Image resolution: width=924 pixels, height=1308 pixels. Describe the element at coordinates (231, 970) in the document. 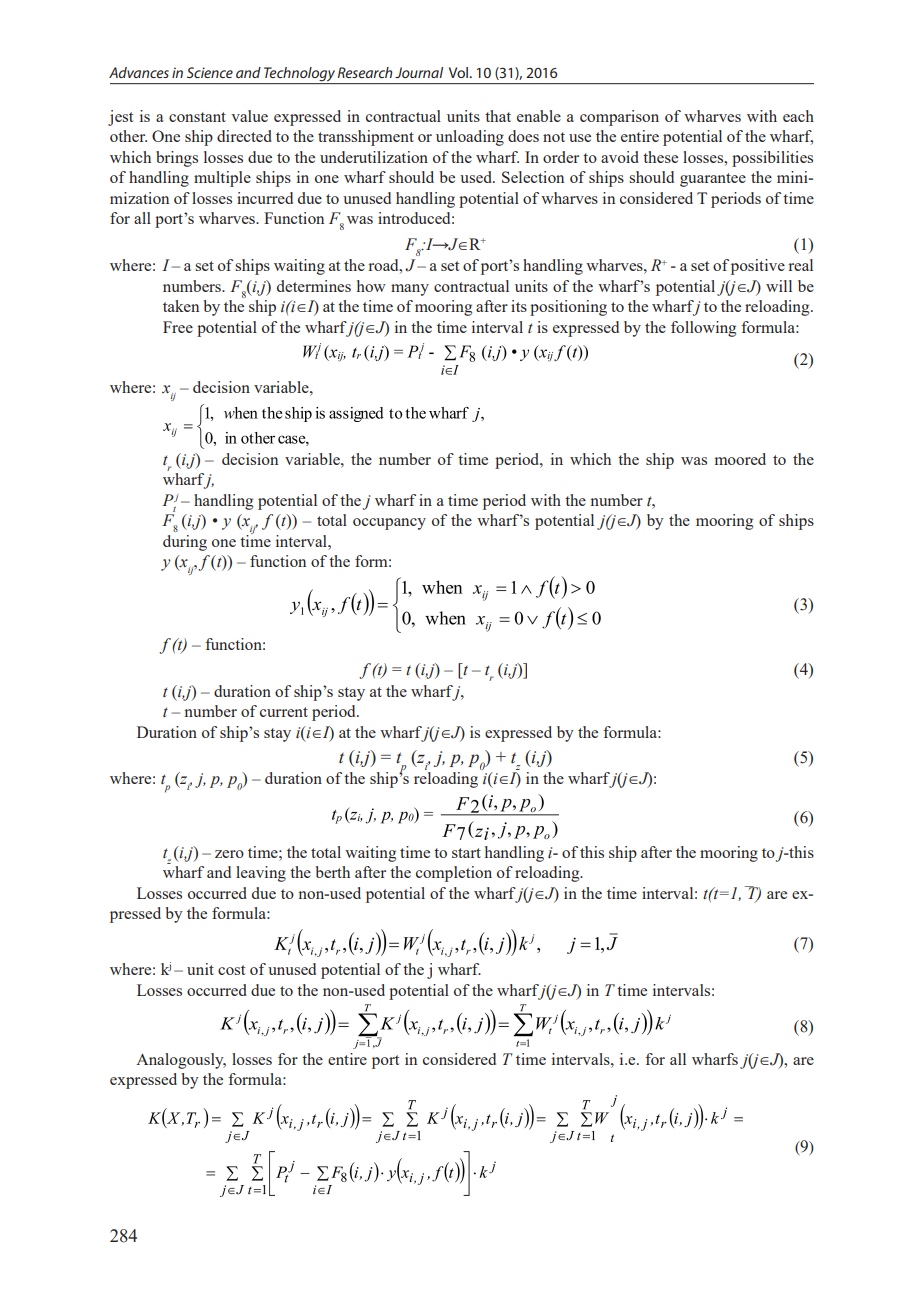

I see `cost` at that location.
